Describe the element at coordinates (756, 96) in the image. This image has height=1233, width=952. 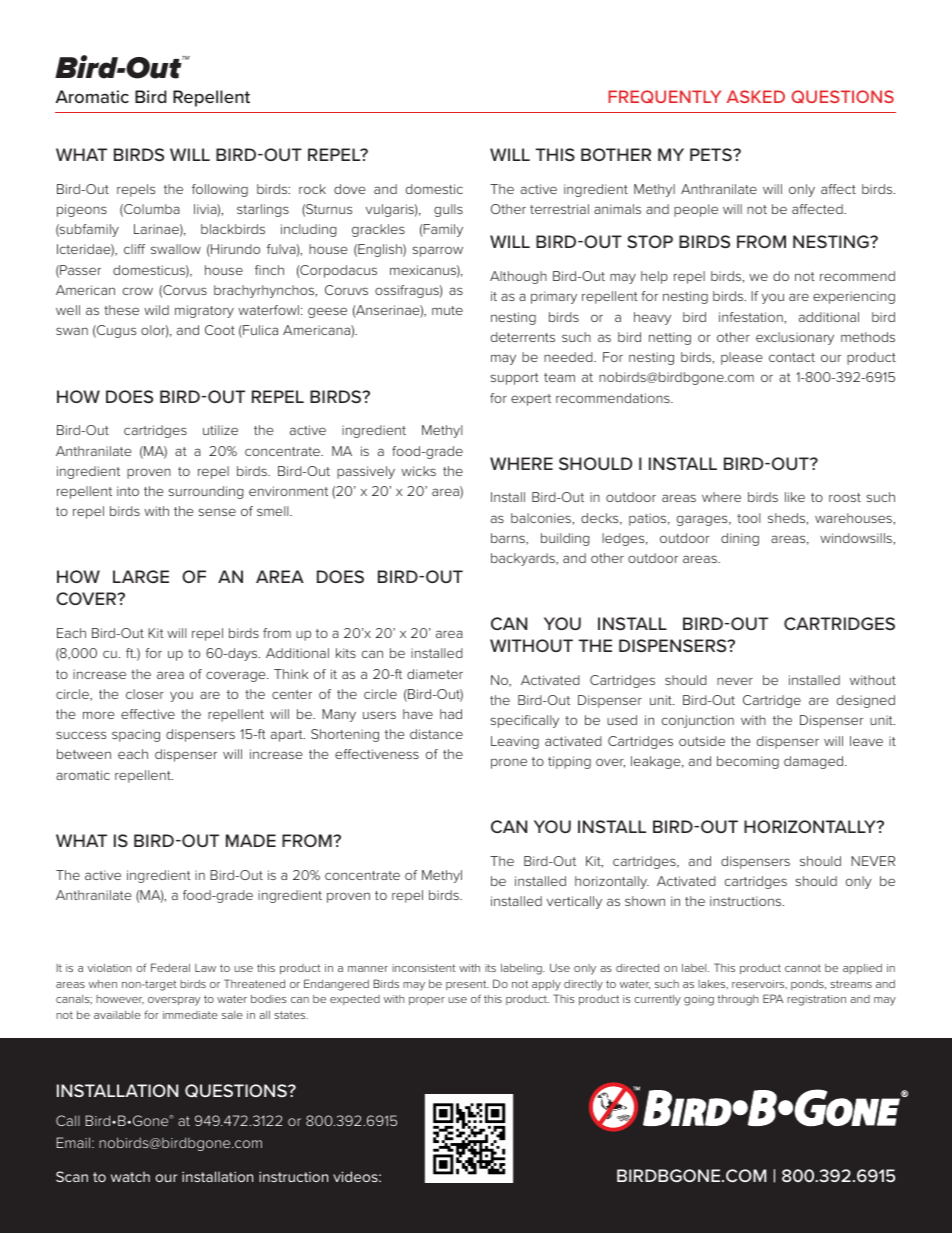
I see `ASKED` at that location.
